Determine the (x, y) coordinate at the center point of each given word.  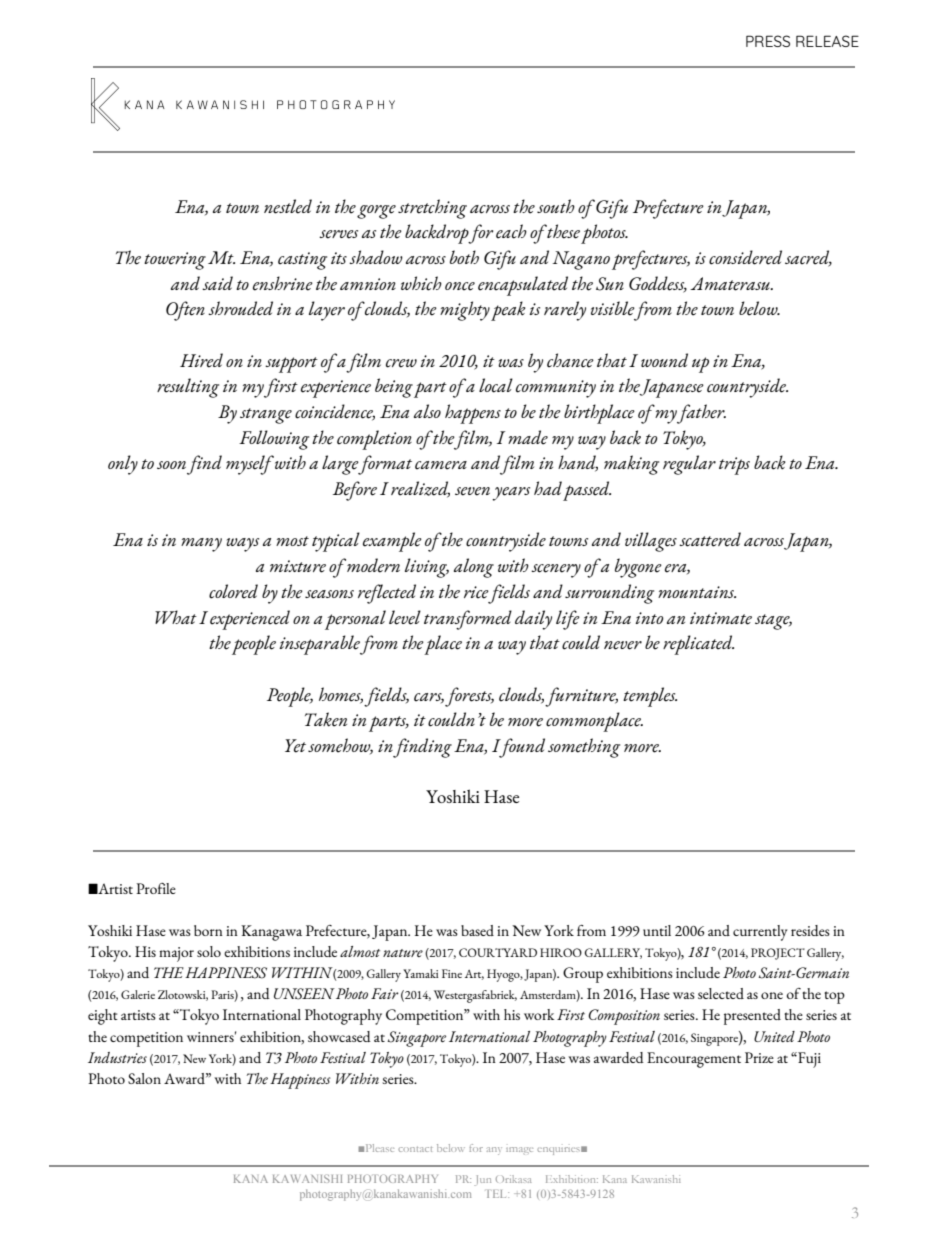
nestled (288, 206)
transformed (468, 620)
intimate (721, 618)
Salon (144, 1078)
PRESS (768, 41)
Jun (482, 1180)
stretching (432, 209)
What (176, 617)
